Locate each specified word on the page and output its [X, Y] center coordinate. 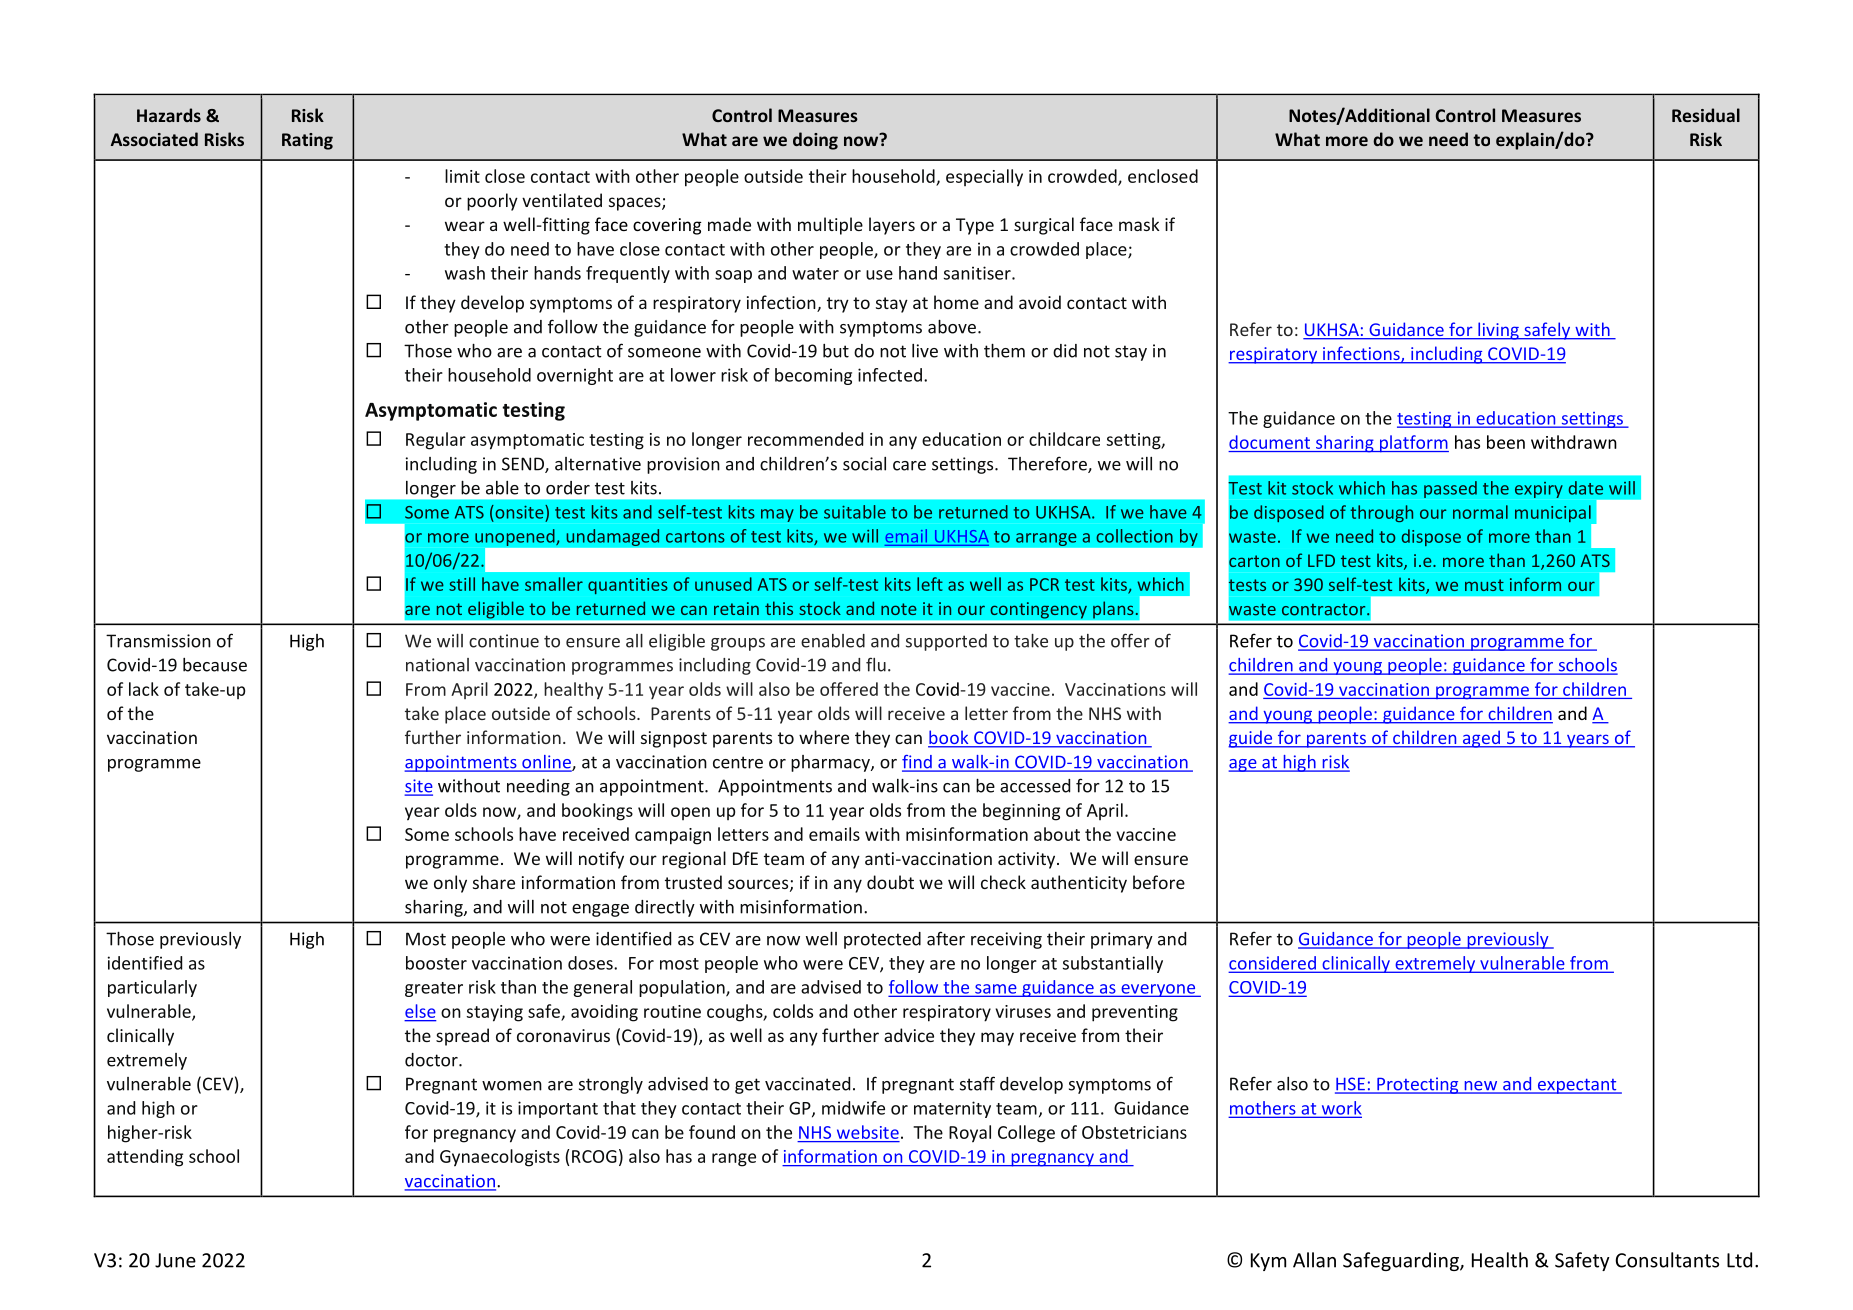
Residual [1706, 115]
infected [890, 375]
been [1506, 442]
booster [436, 963]
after [946, 938]
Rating [307, 141]
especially [984, 178]
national [437, 665]
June [175, 1260]
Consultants [1667, 1260]
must [1484, 585]
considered [1273, 964]
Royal [970, 1134]
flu [876, 664]
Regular [436, 441]
